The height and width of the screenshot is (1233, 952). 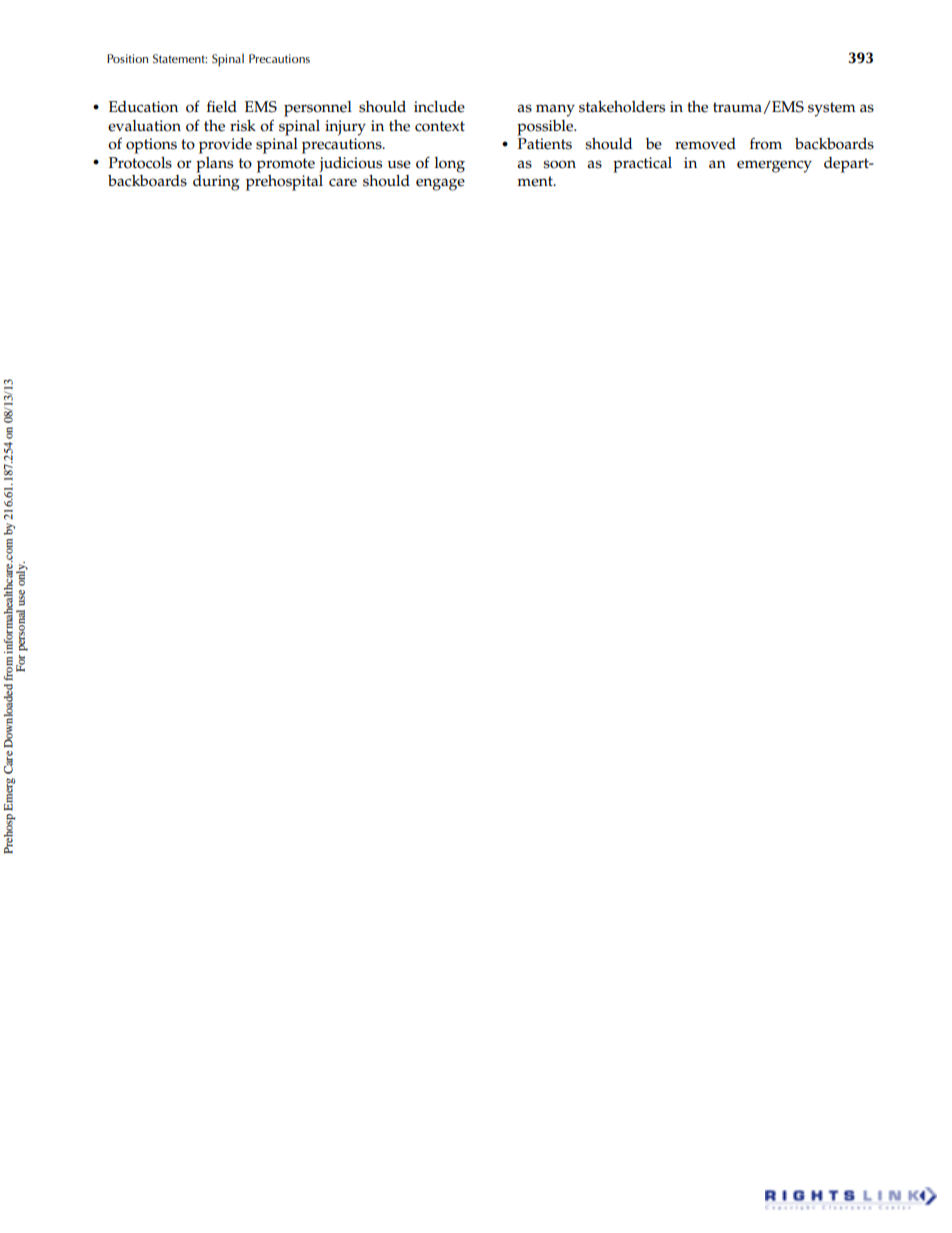 I want to click on Position, so click(x=127, y=58).
